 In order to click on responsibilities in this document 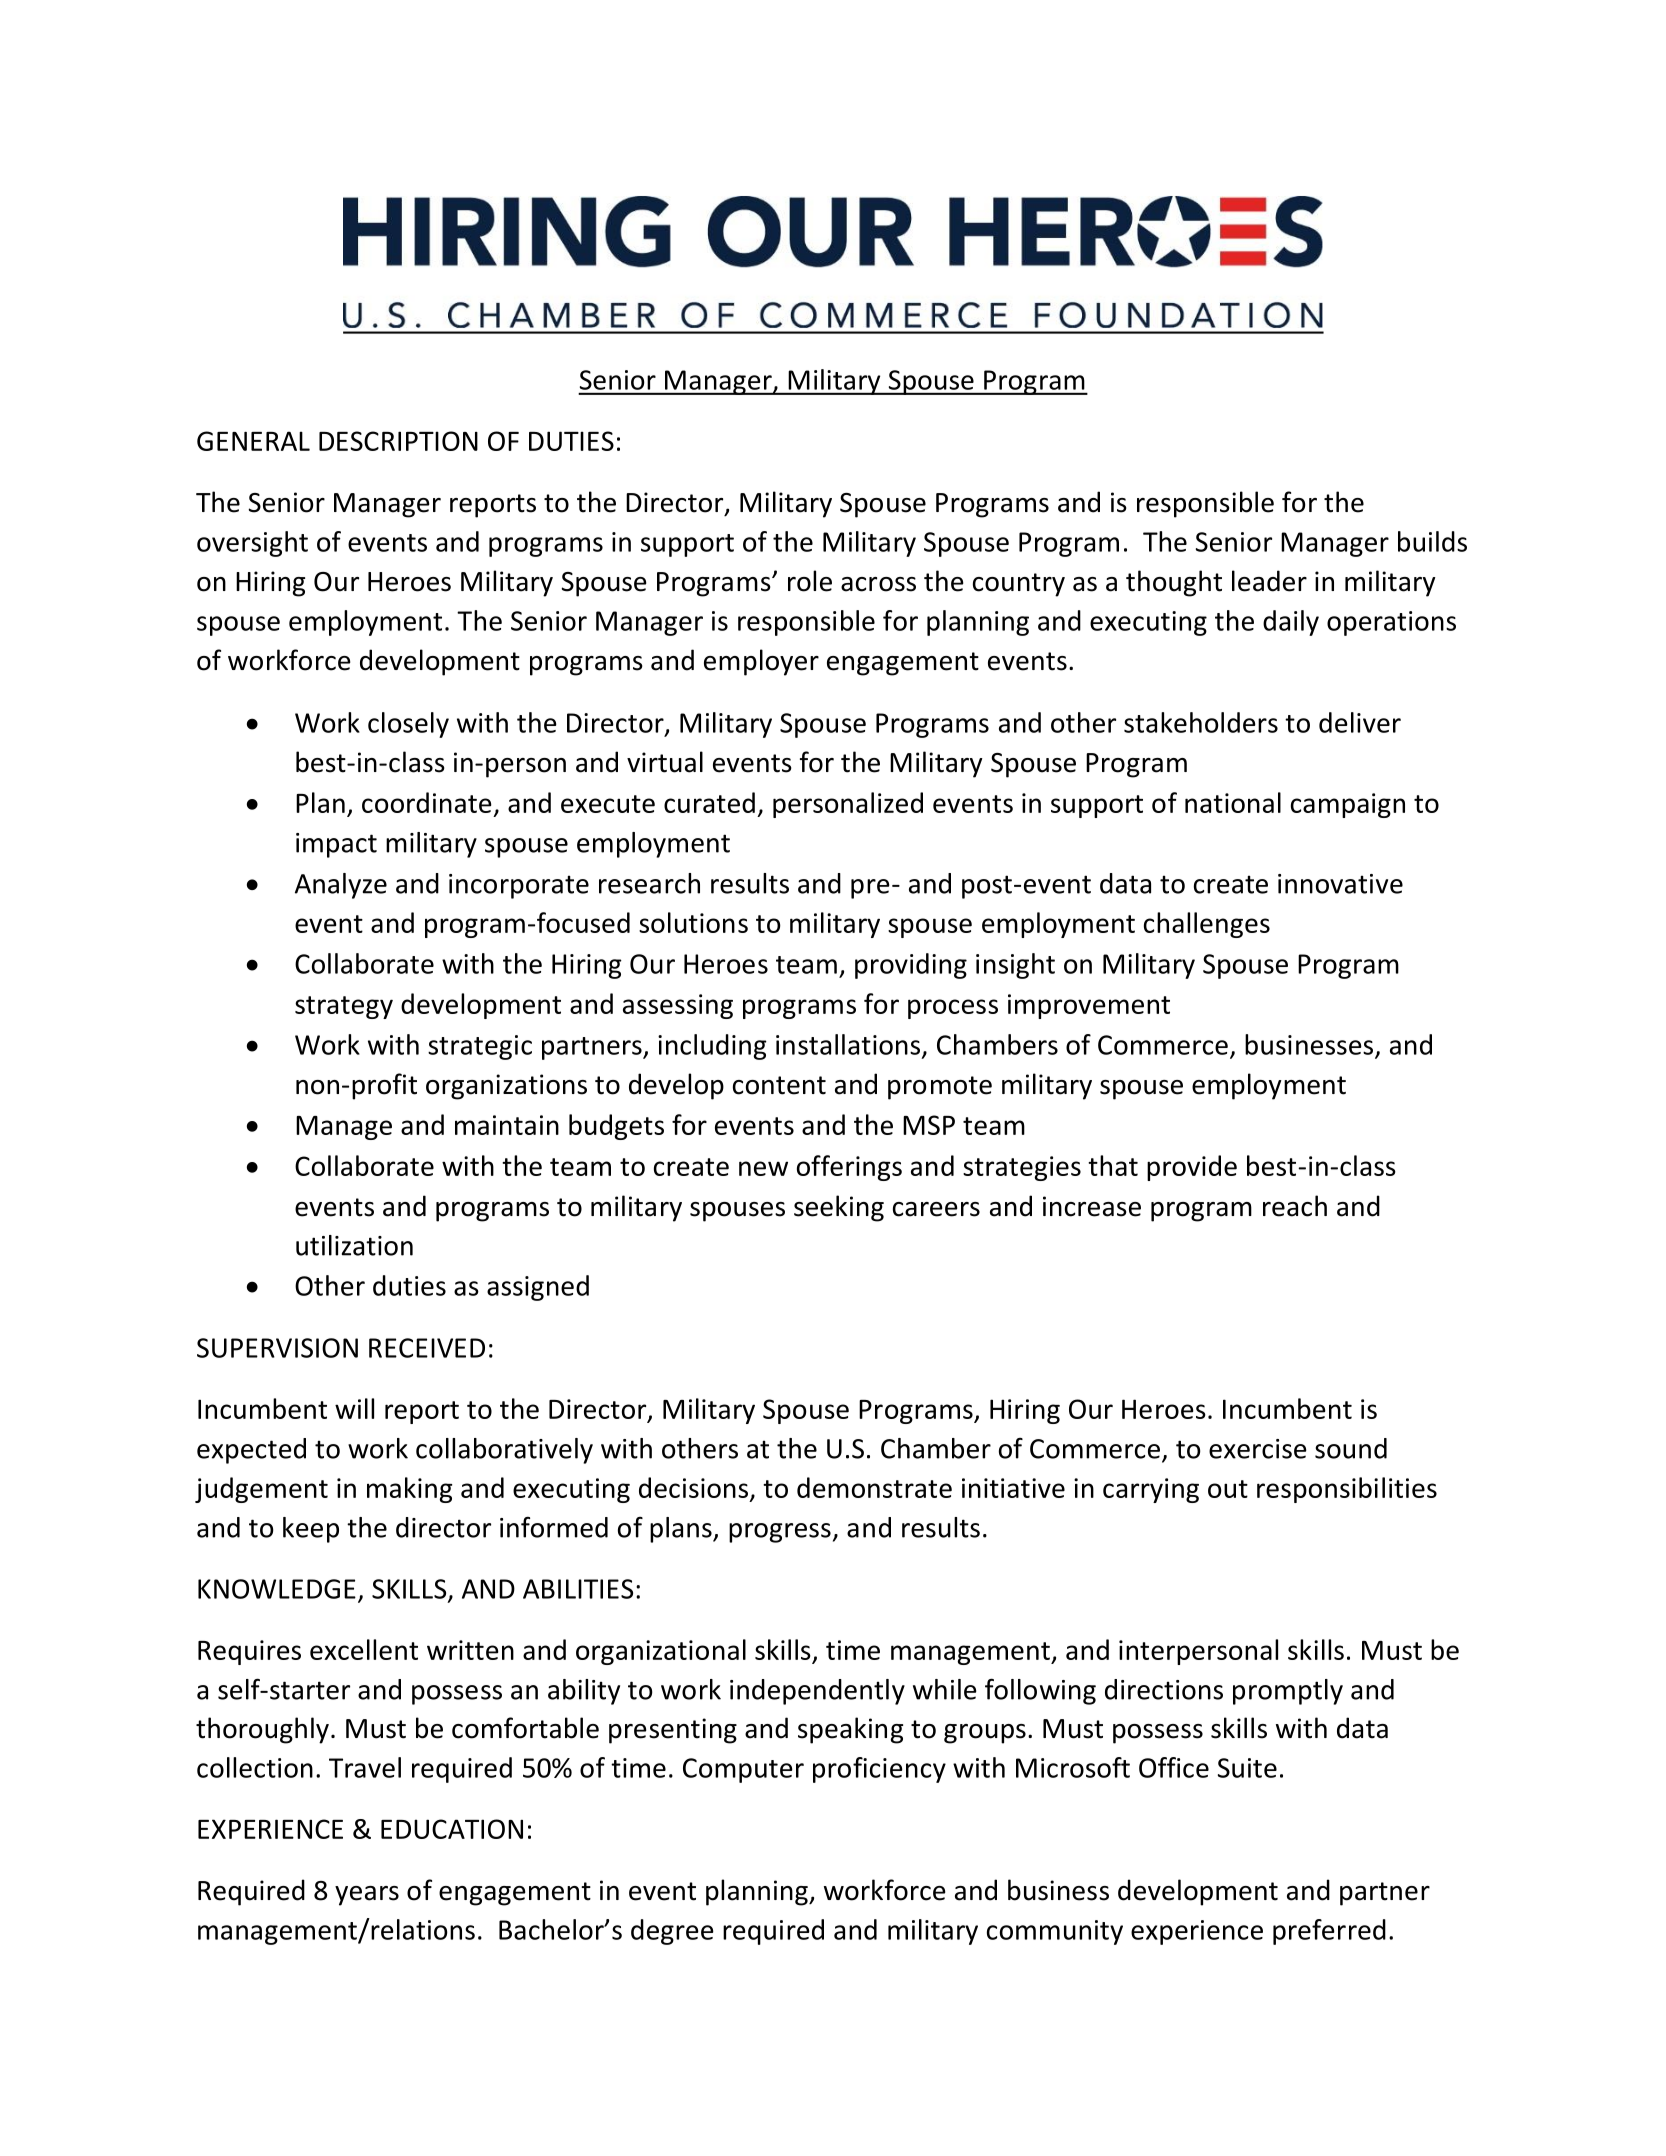, I will do `click(1347, 1490)`.
